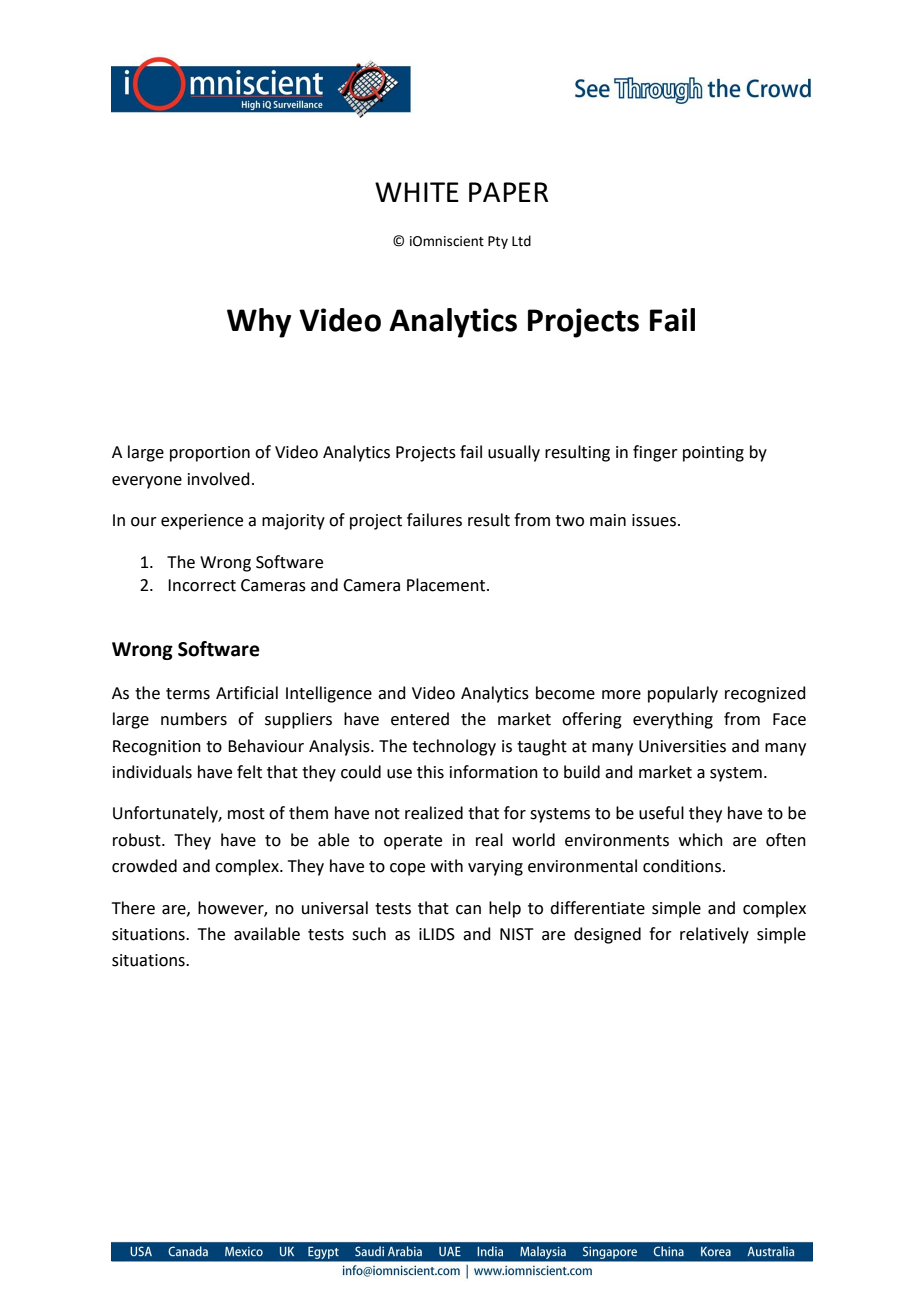 Image resolution: width=924 pixels, height=1308 pixels. I want to click on Universities, so click(682, 746).
